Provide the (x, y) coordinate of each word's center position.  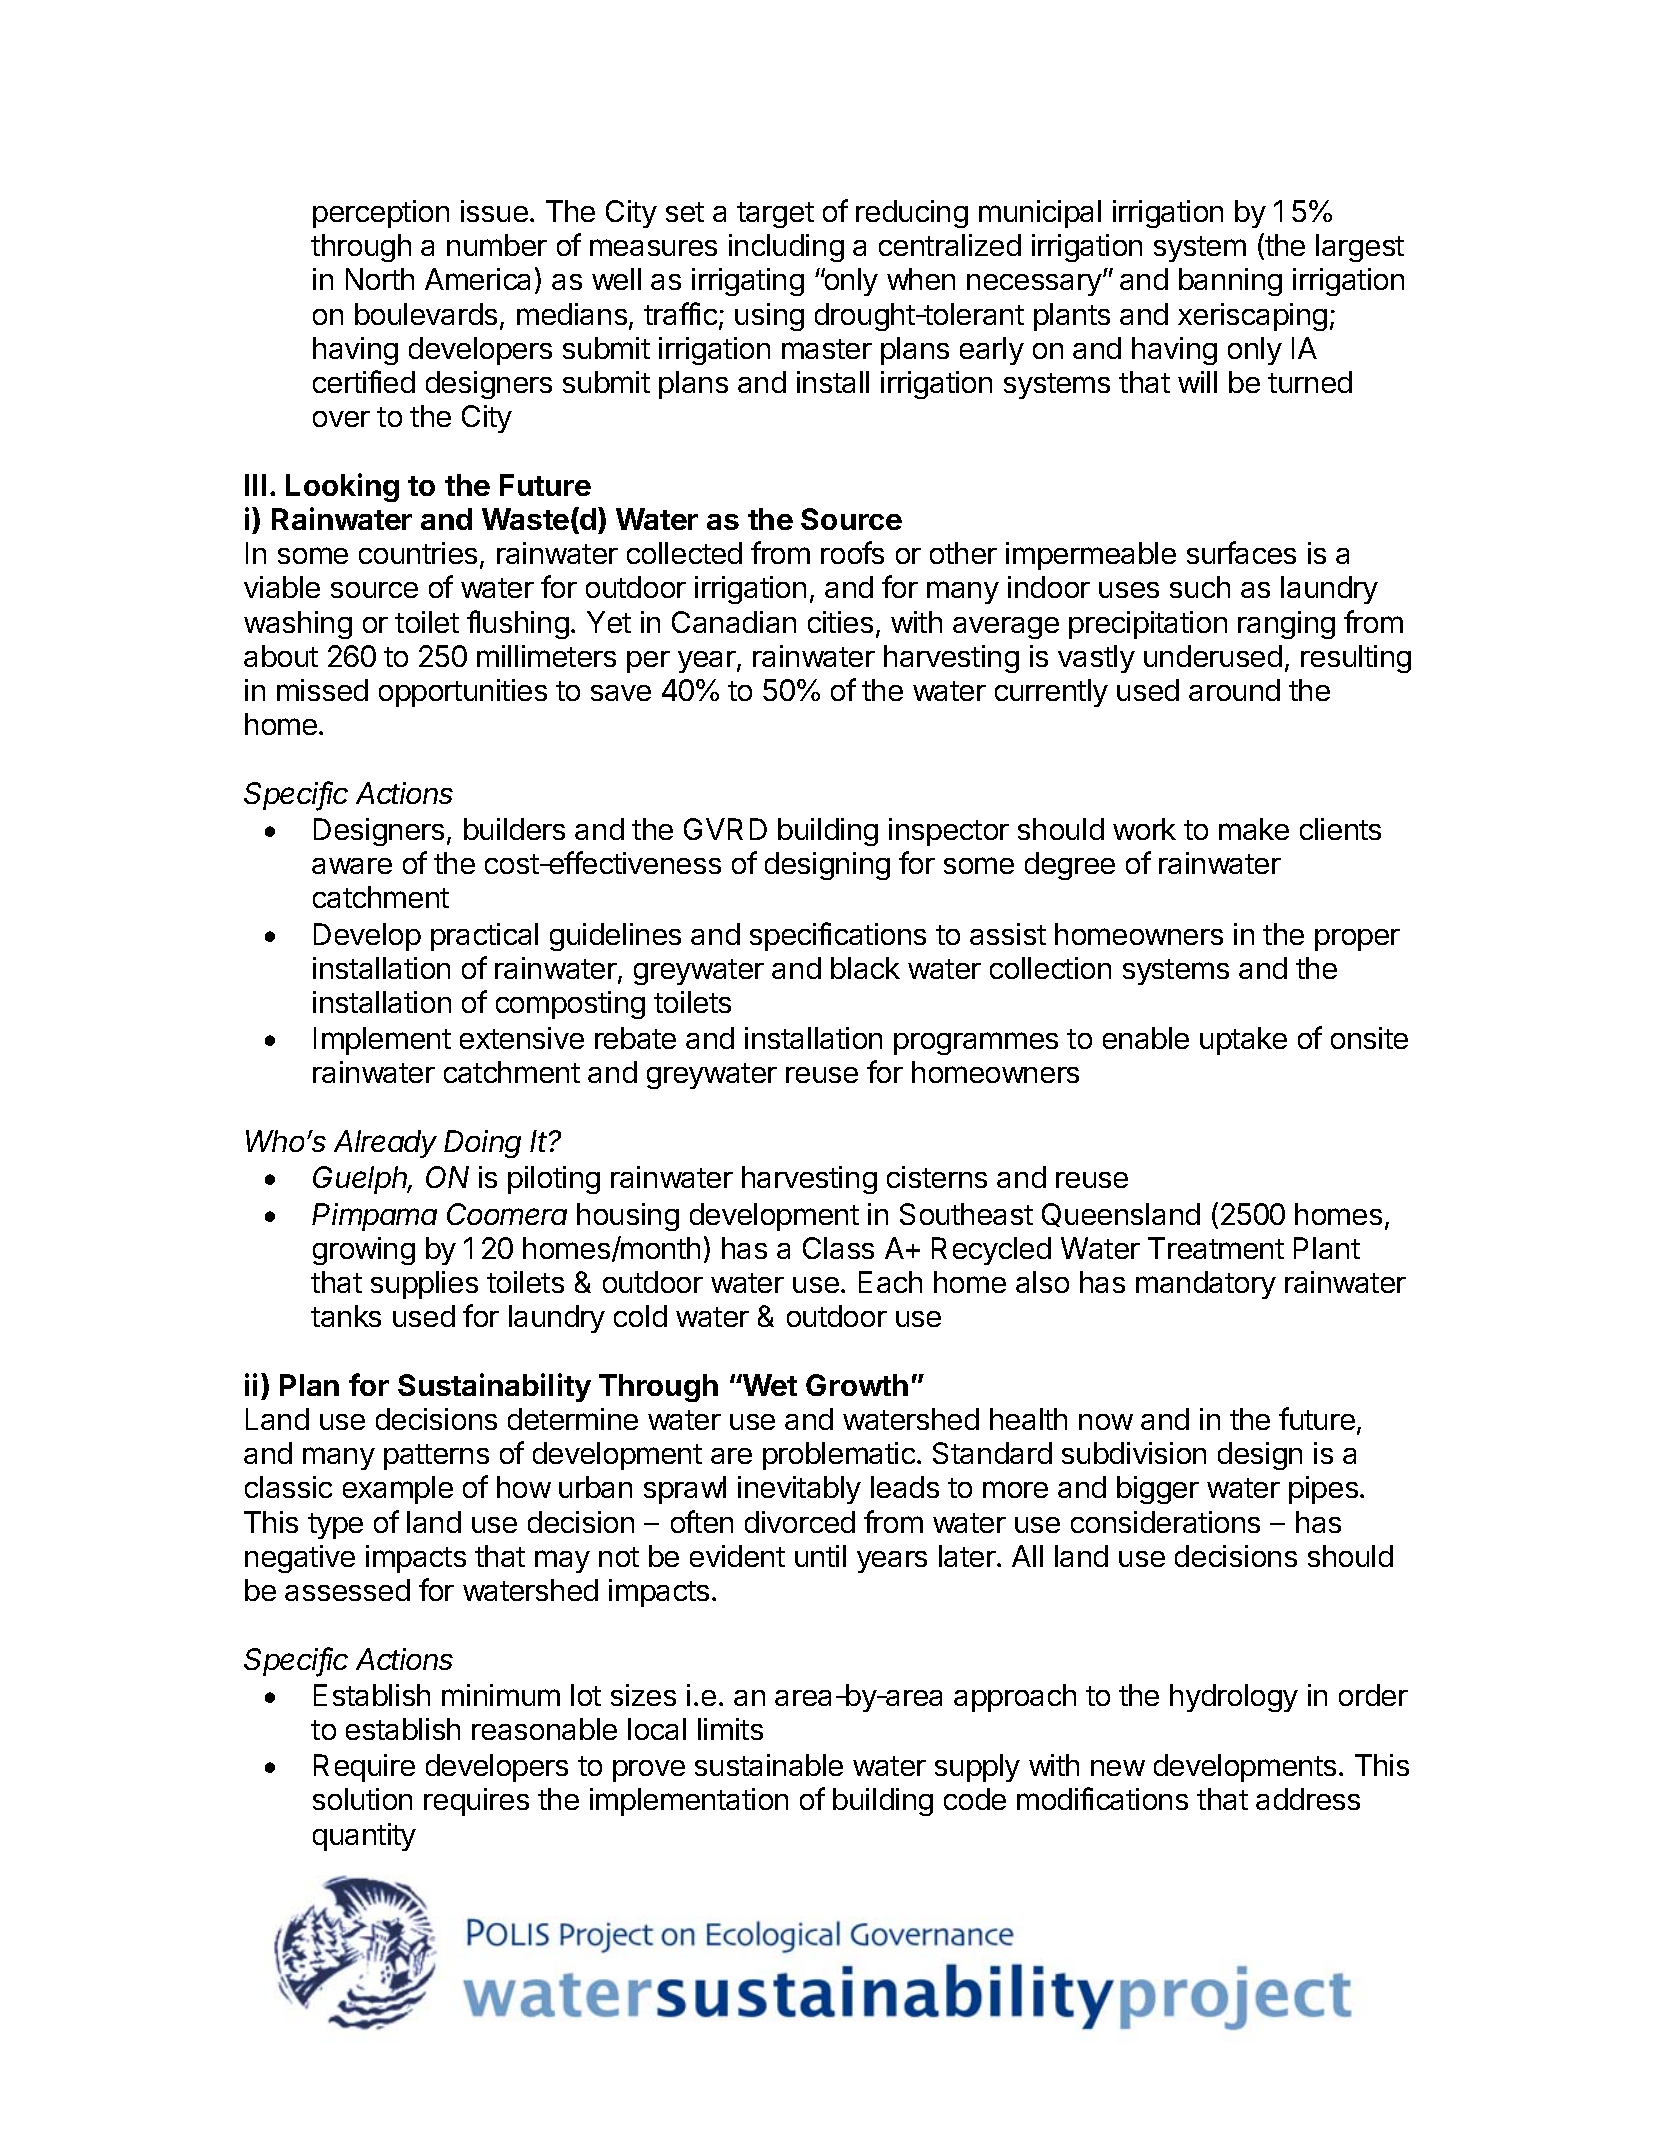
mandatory (1206, 1285)
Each (890, 1282)
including (786, 248)
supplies (424, 1285)
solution (362, 1799)
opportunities (463, 693)
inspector (949, 832)
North (380, 279)
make (1254, 829)
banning (1230, 282)
